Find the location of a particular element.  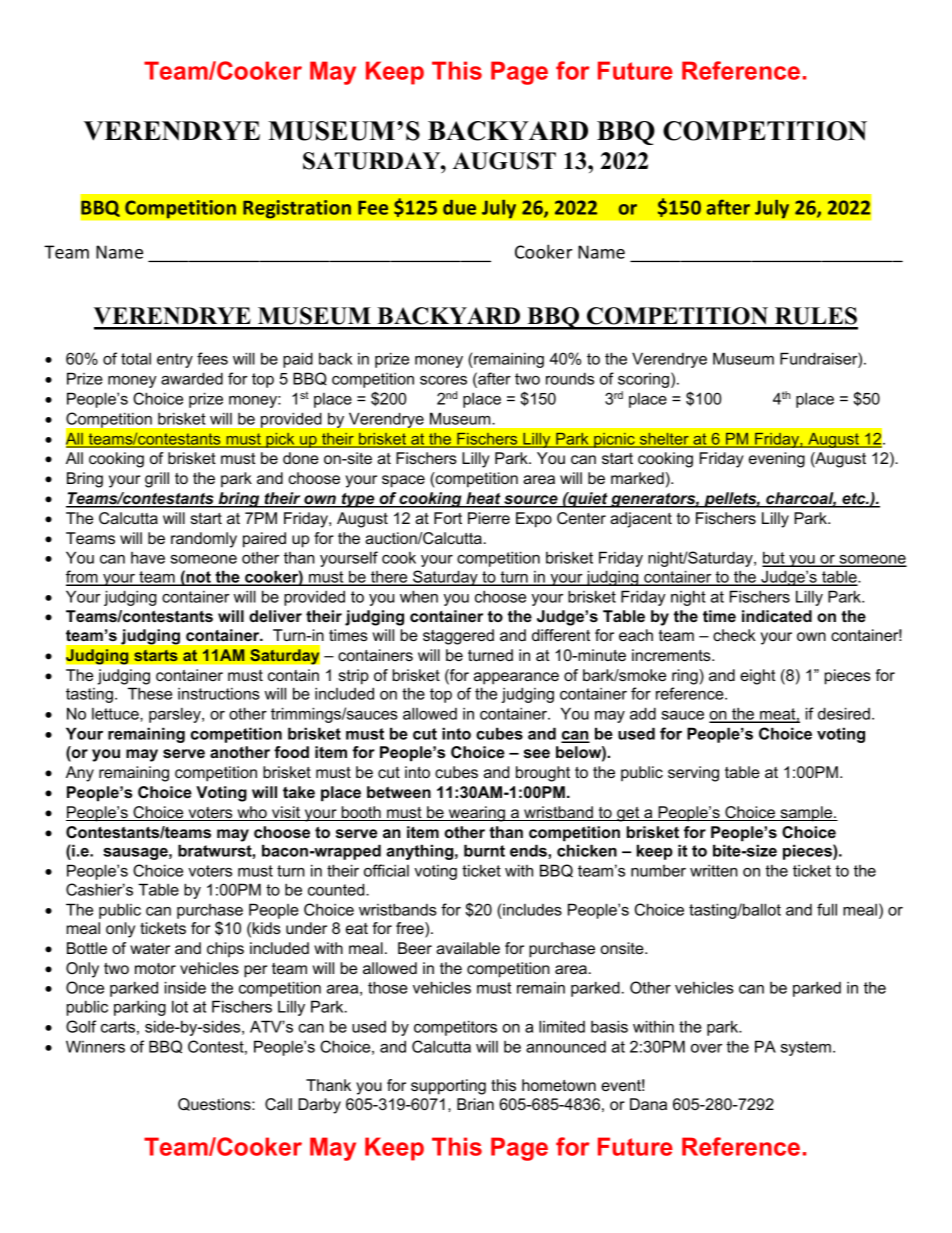

staggered is located at coordinates (458, 637).
